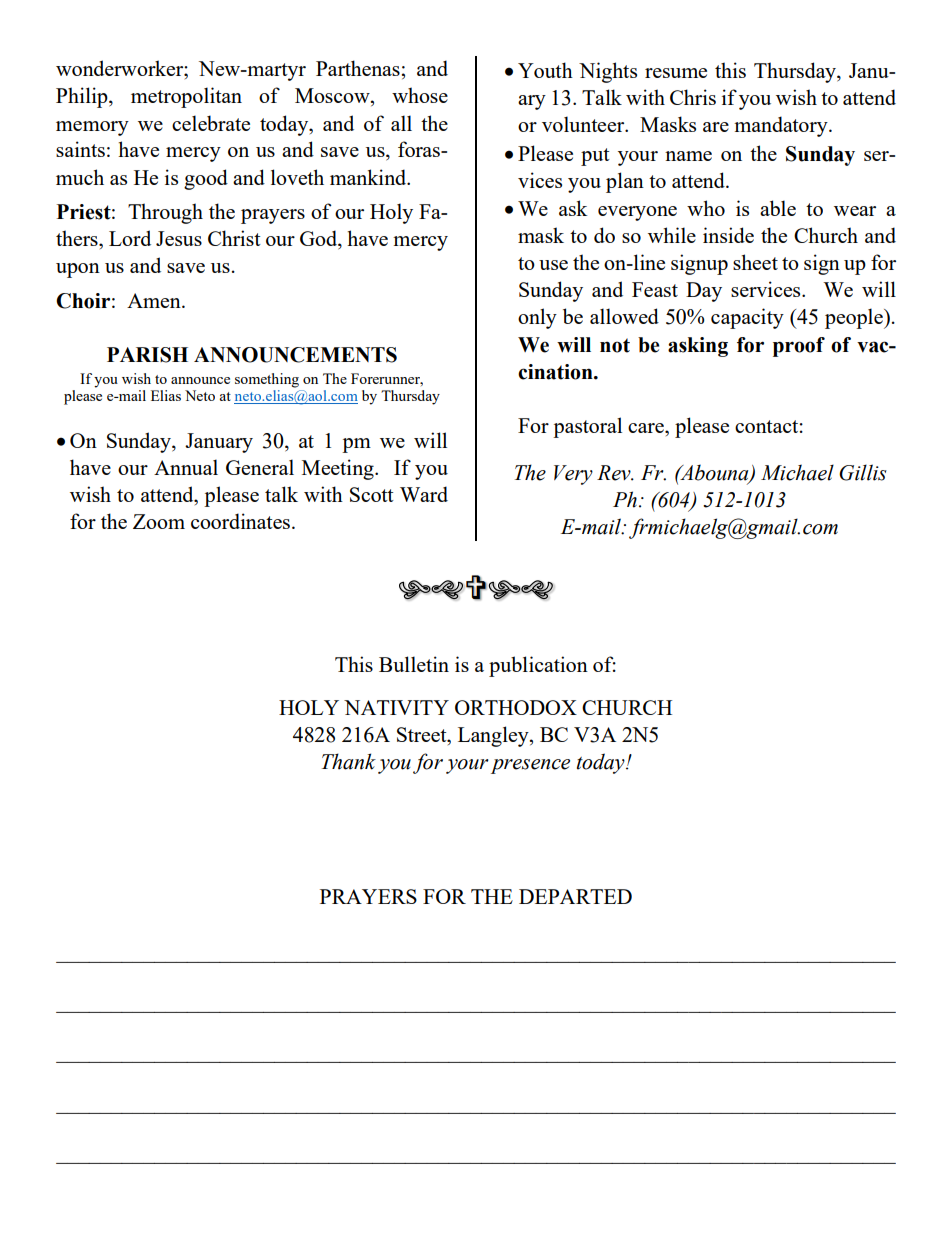  What do you see at coordinates (424, 494) in the image?
I see `Ward` at bounding box center [424, 494].
